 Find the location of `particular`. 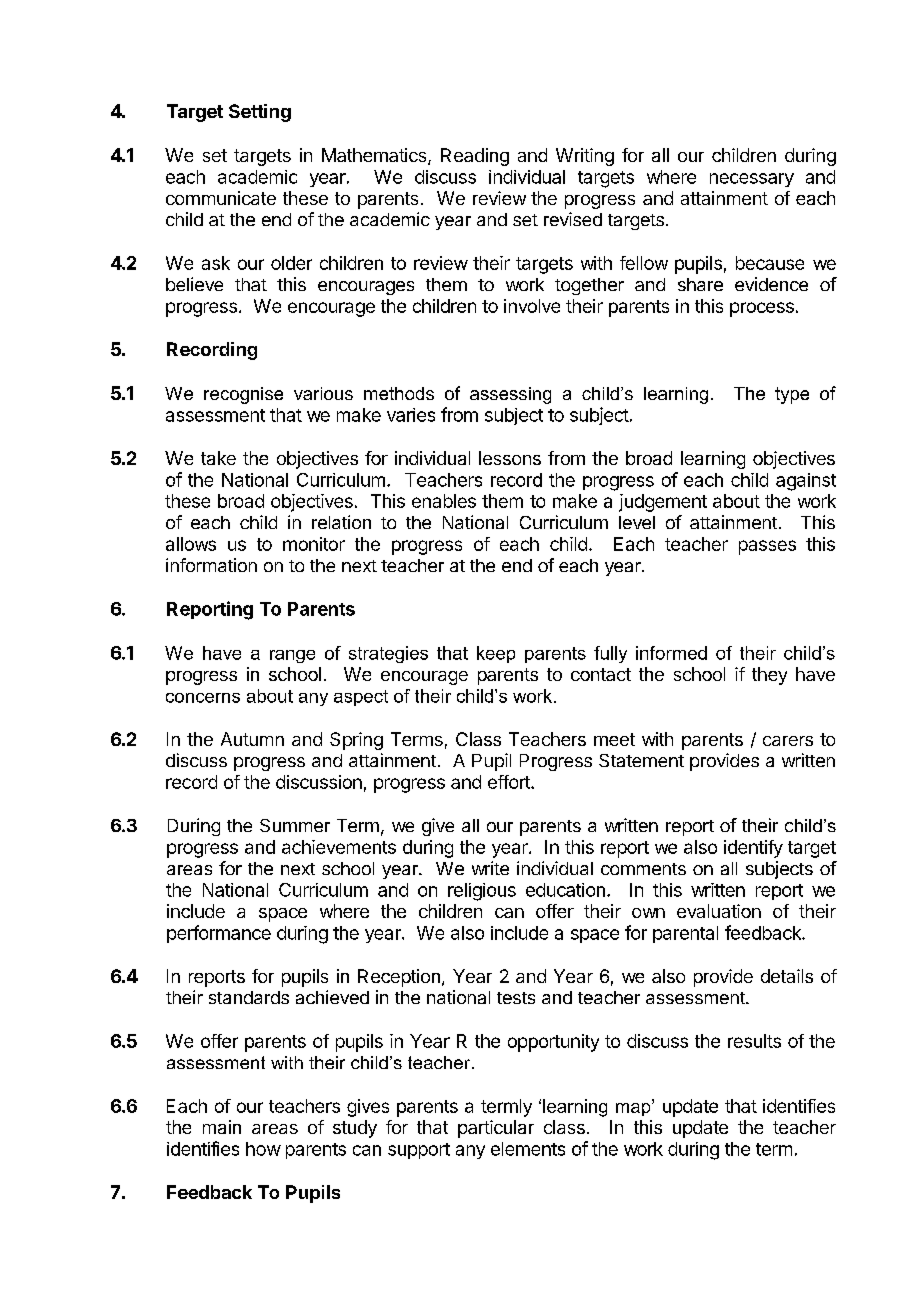

particular is located at coordinates (496, 1129).
